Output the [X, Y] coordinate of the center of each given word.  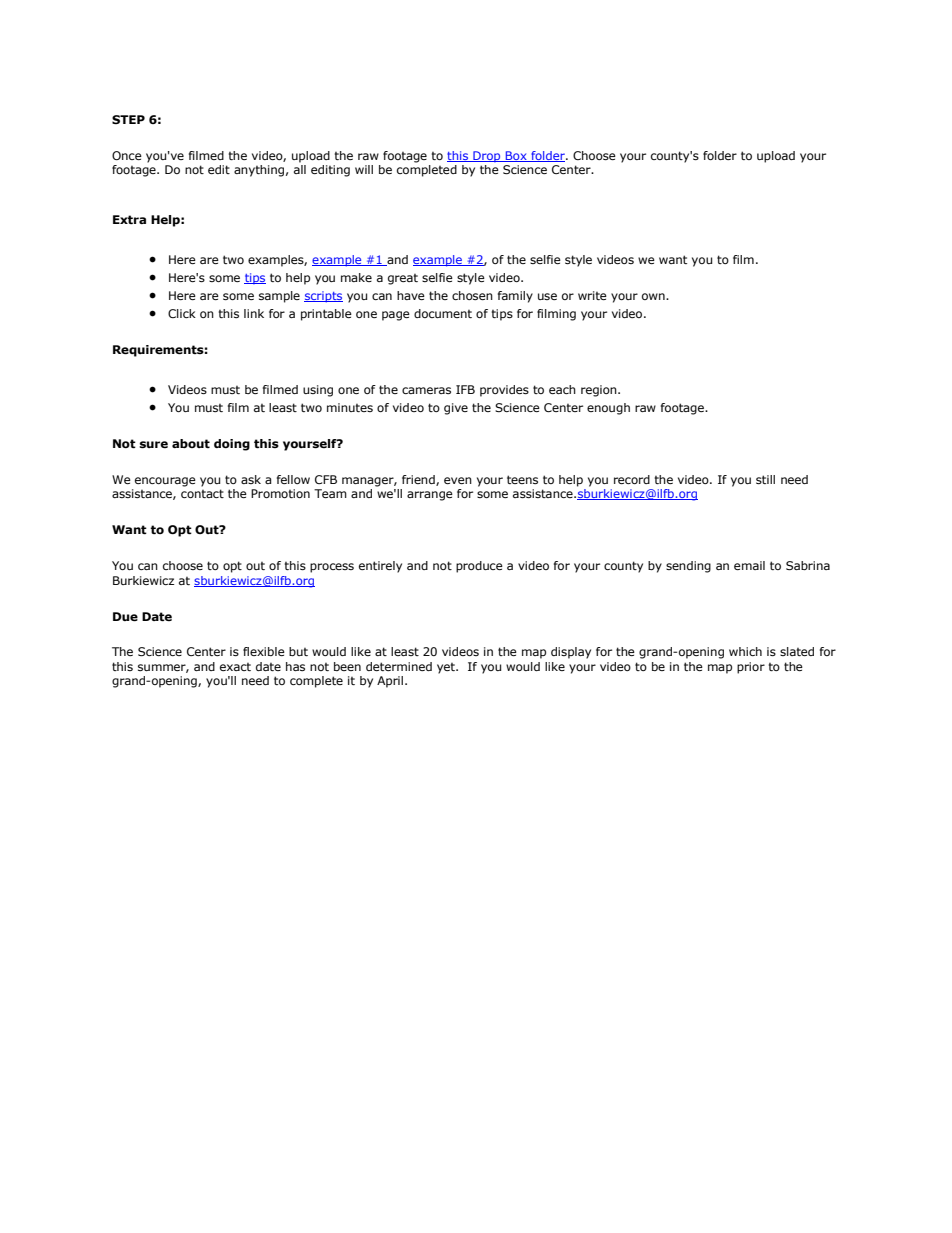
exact [235, 667]
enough [608, 409]
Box [516, 156]
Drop [487, 156]
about [191, 443]
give [456, 409]
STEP [128, 119]
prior [751, 668]
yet [447, 668]
